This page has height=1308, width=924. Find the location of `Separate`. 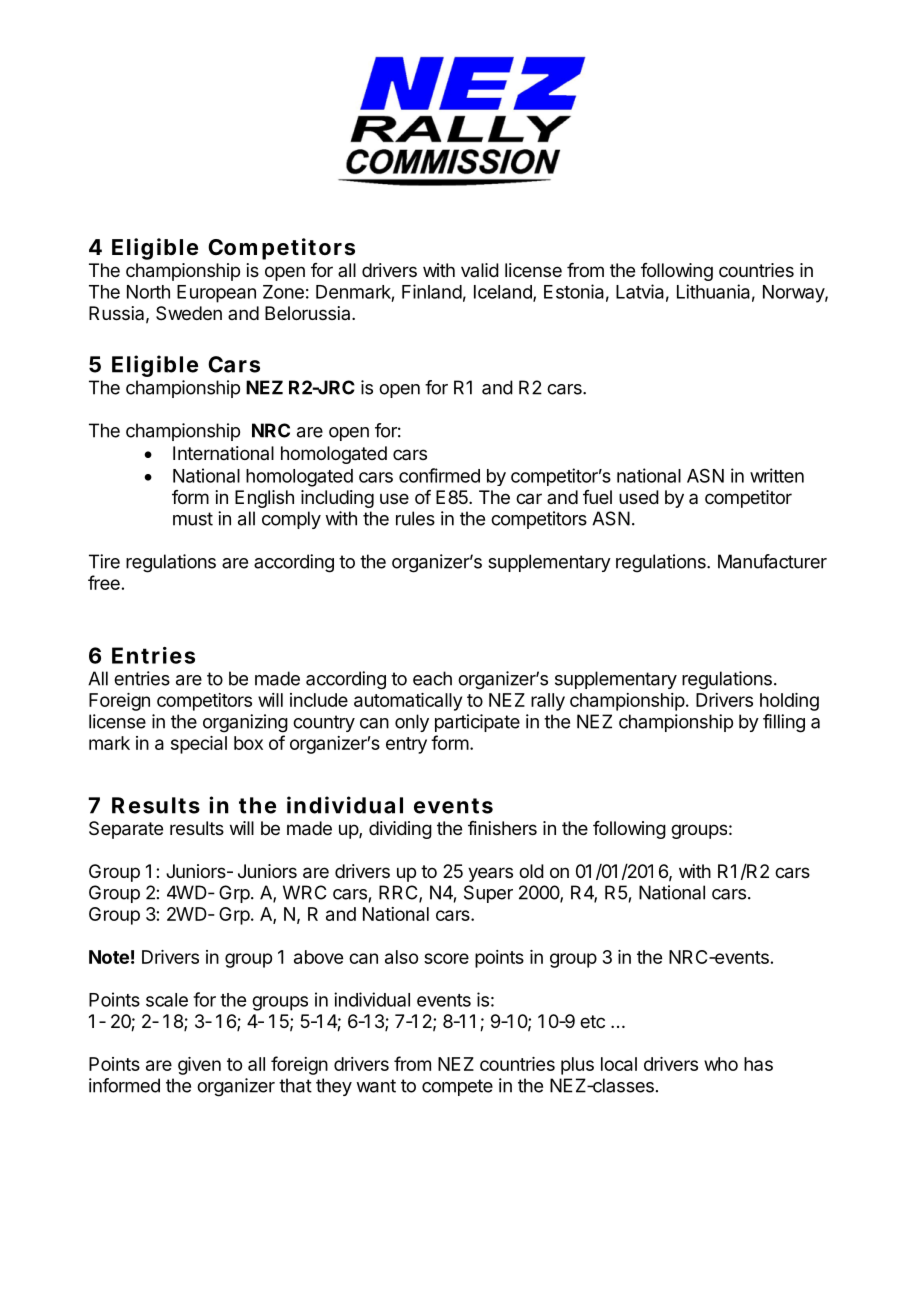

Separate is located at coordinates (126, 830).
